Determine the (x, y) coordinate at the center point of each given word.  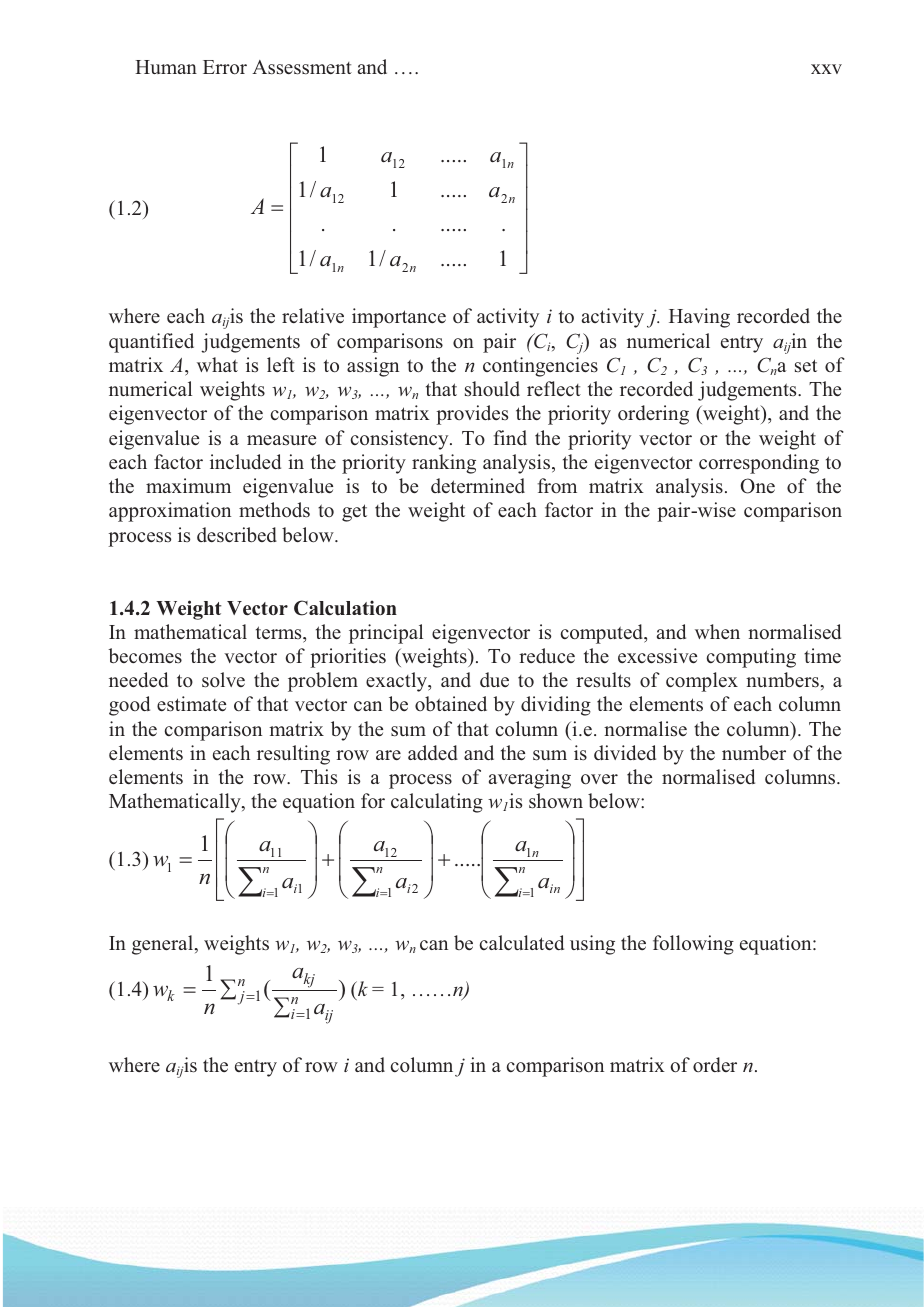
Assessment (302, 67)
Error (225, 67)
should (492, 388)
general (164, 945)
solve (223, 680)
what (217, 364)
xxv (826, 69)
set (806, 365)
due (494, 679)
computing (751, 658)
